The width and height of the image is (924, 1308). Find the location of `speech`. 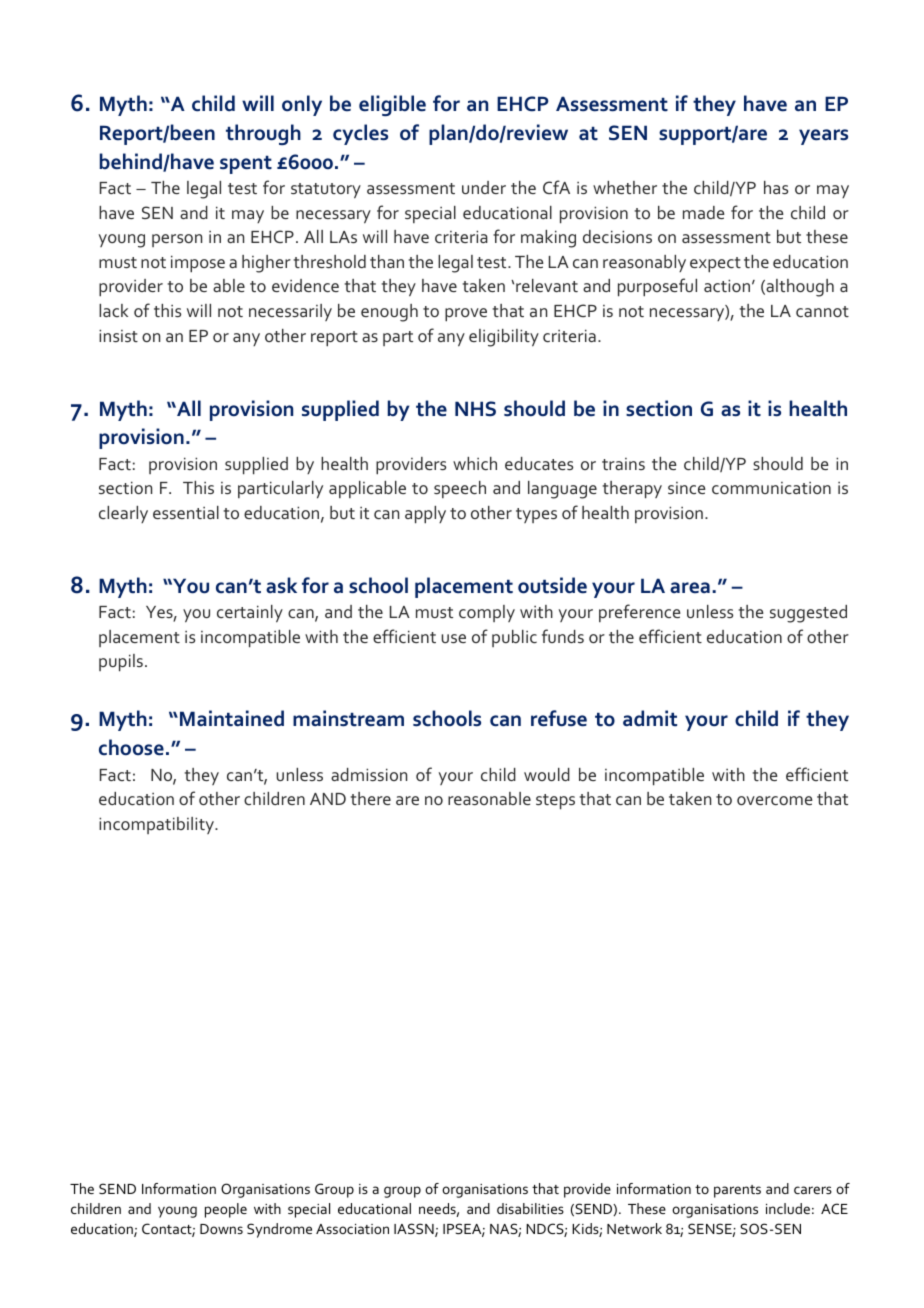

speech is located at coordinates (460, 489).
